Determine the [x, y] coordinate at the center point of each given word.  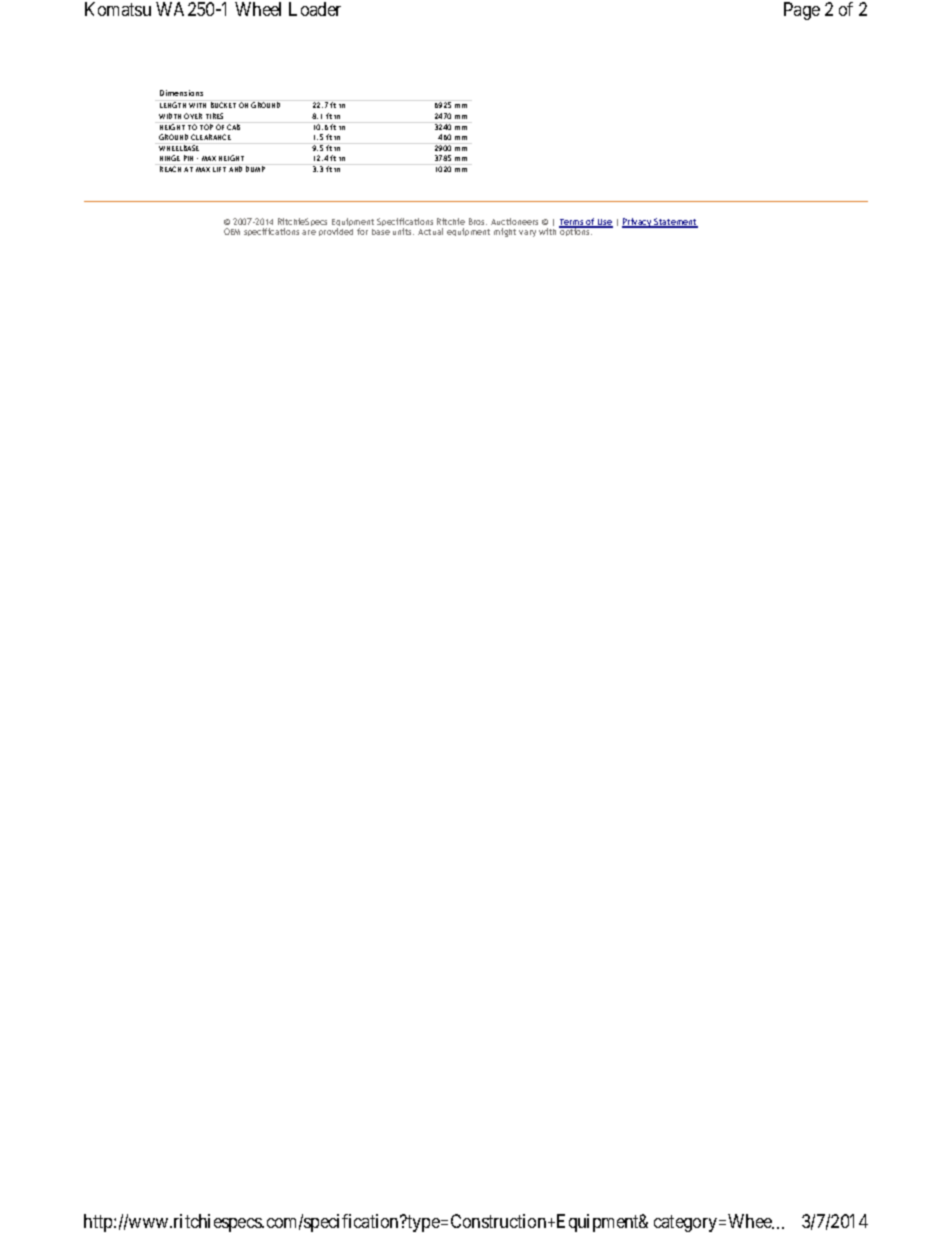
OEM [232, 231]
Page [802, 11]
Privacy [638, 223]
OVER [193, 116]
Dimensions [181, 93]
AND [235, 169]
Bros [478, 221]
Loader [315, 9]
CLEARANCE [211, 137]
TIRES [214, 116]
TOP [206, 126]
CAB [234, 126]
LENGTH [173, 105]
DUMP [255, 169]
